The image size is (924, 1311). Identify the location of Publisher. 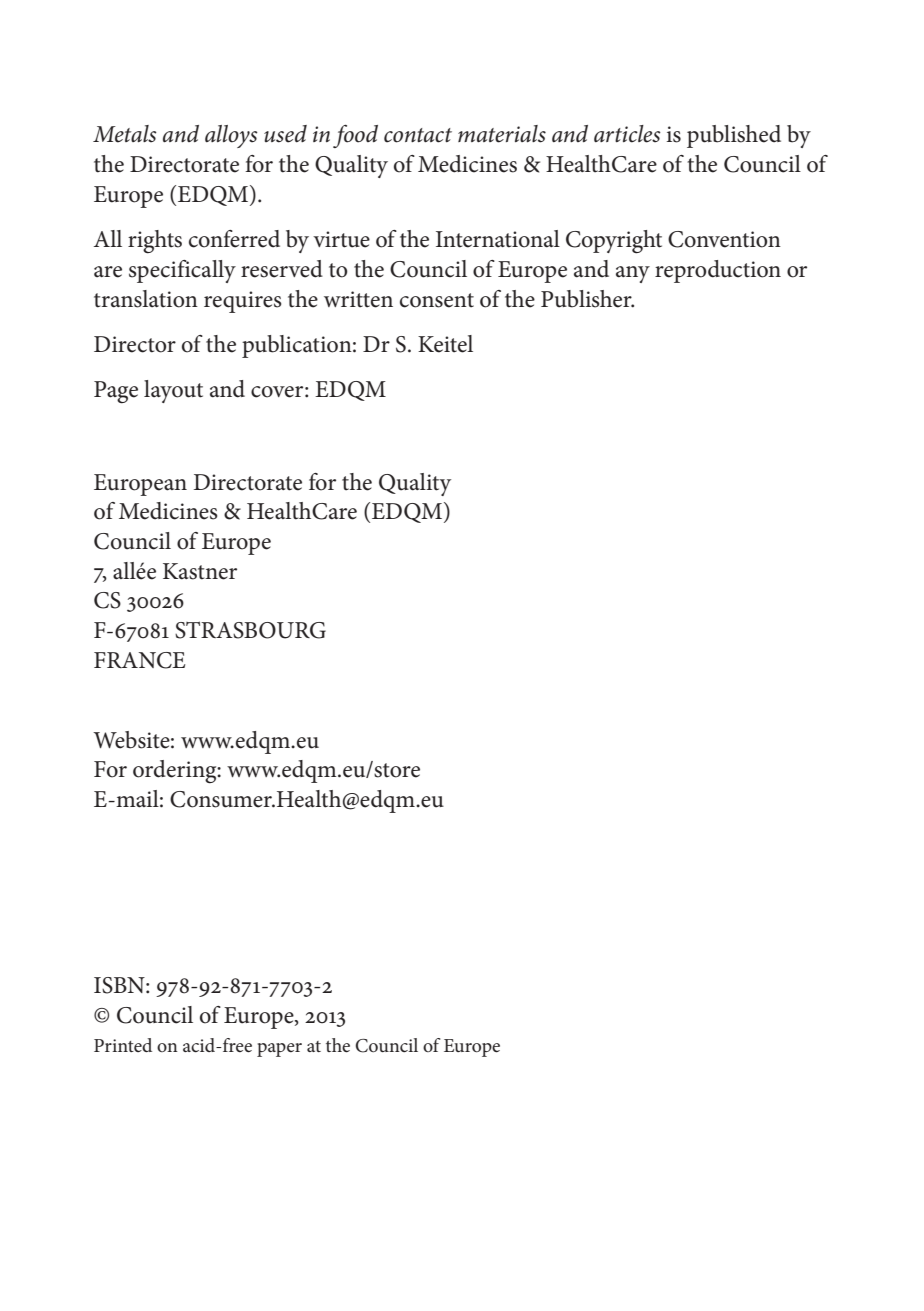
(587, 299).
